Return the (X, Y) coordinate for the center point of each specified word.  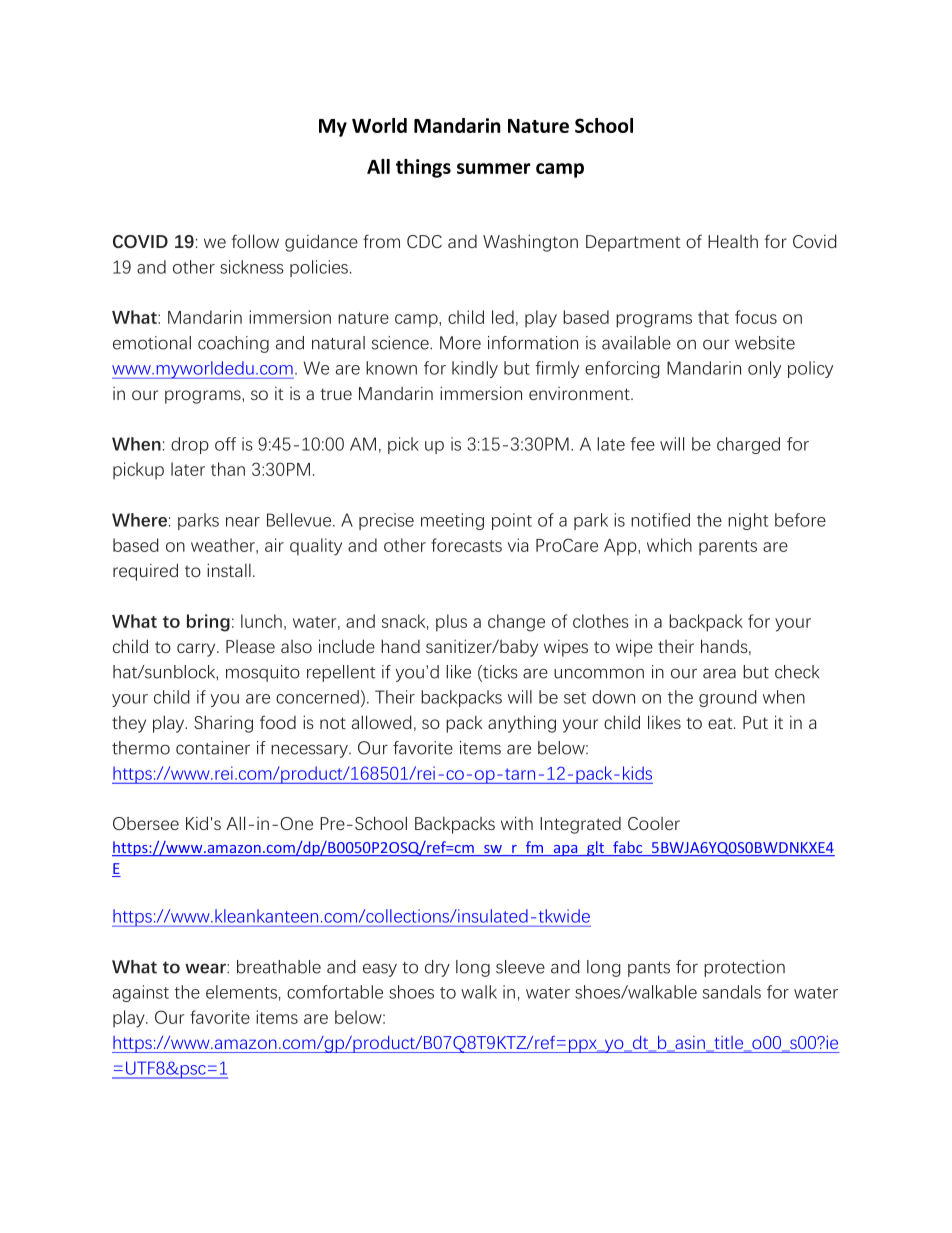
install (229, 570)
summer (494, 168)
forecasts (466, 545)
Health (733, 241)
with (517, 823)
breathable (279, 967)
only (764, 369)
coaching (233, 344)
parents (728, 548)
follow (255, 241)
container (213, 748)
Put (755, 722)
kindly (475, 369)
